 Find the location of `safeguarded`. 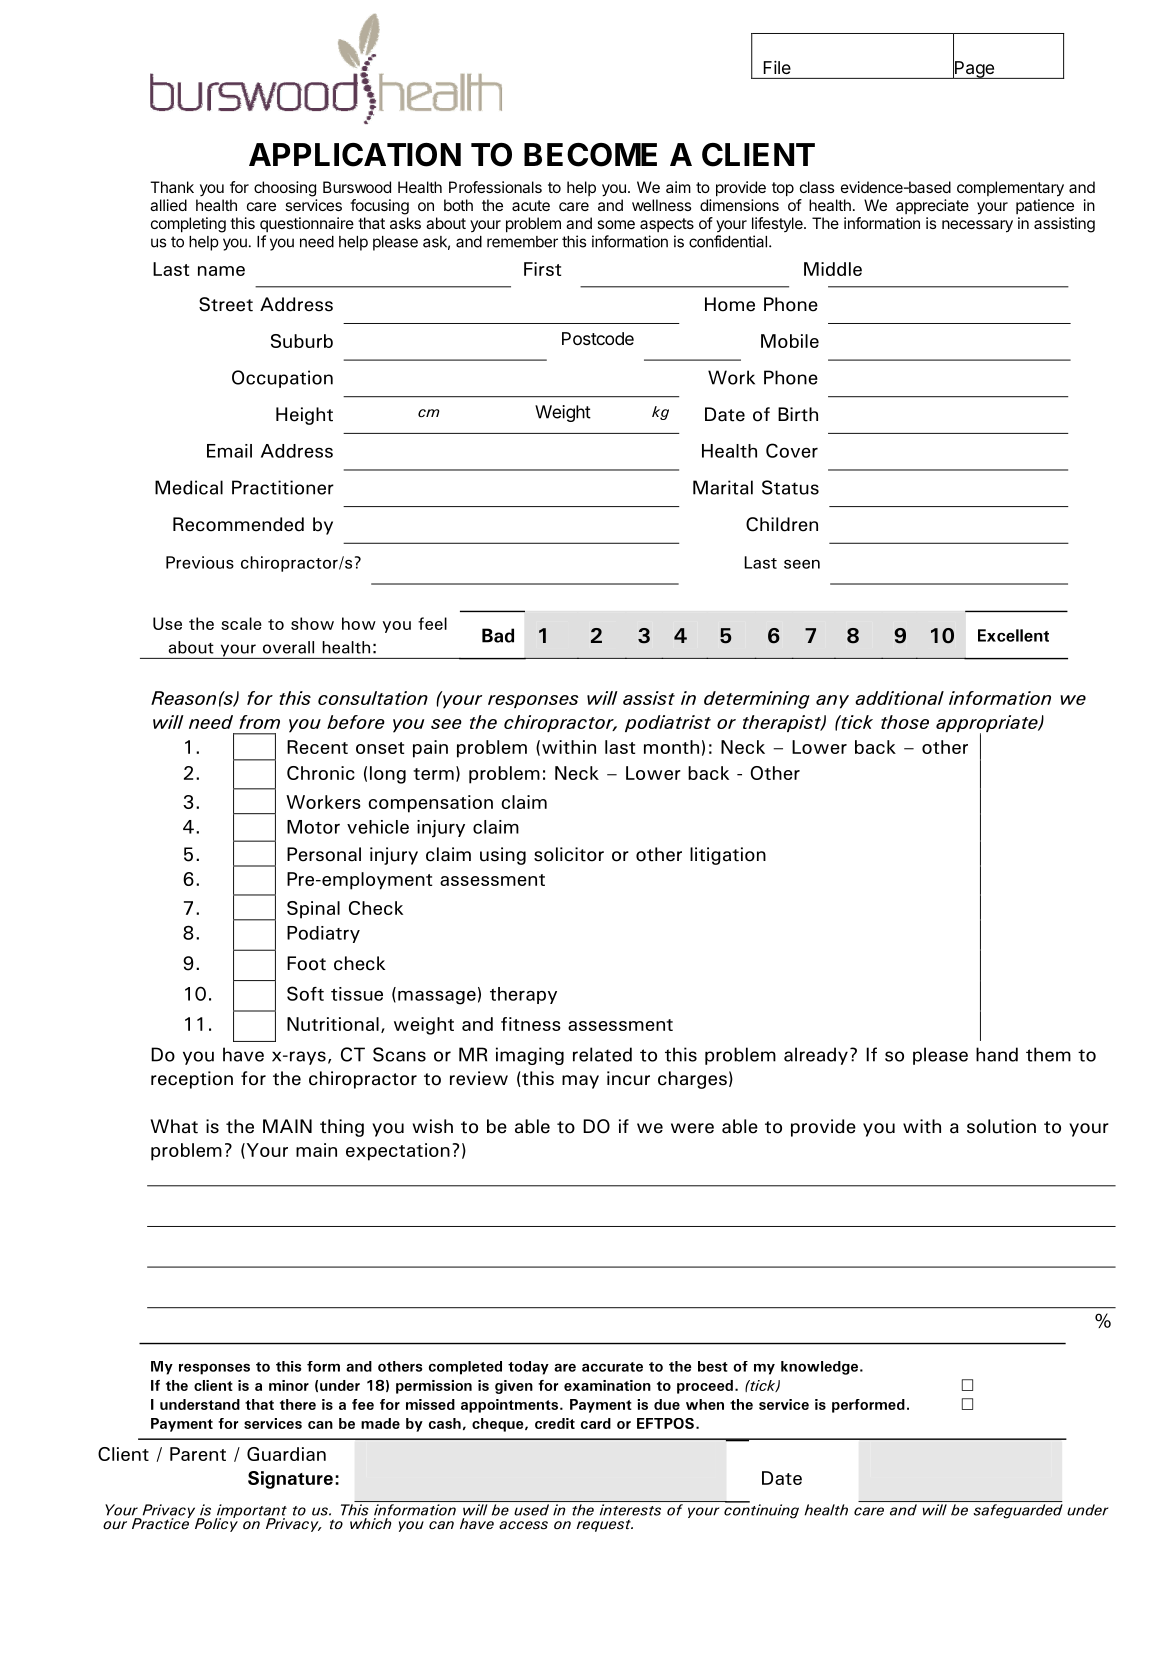

safeguarded is located at coordinates (1018, 1511).
